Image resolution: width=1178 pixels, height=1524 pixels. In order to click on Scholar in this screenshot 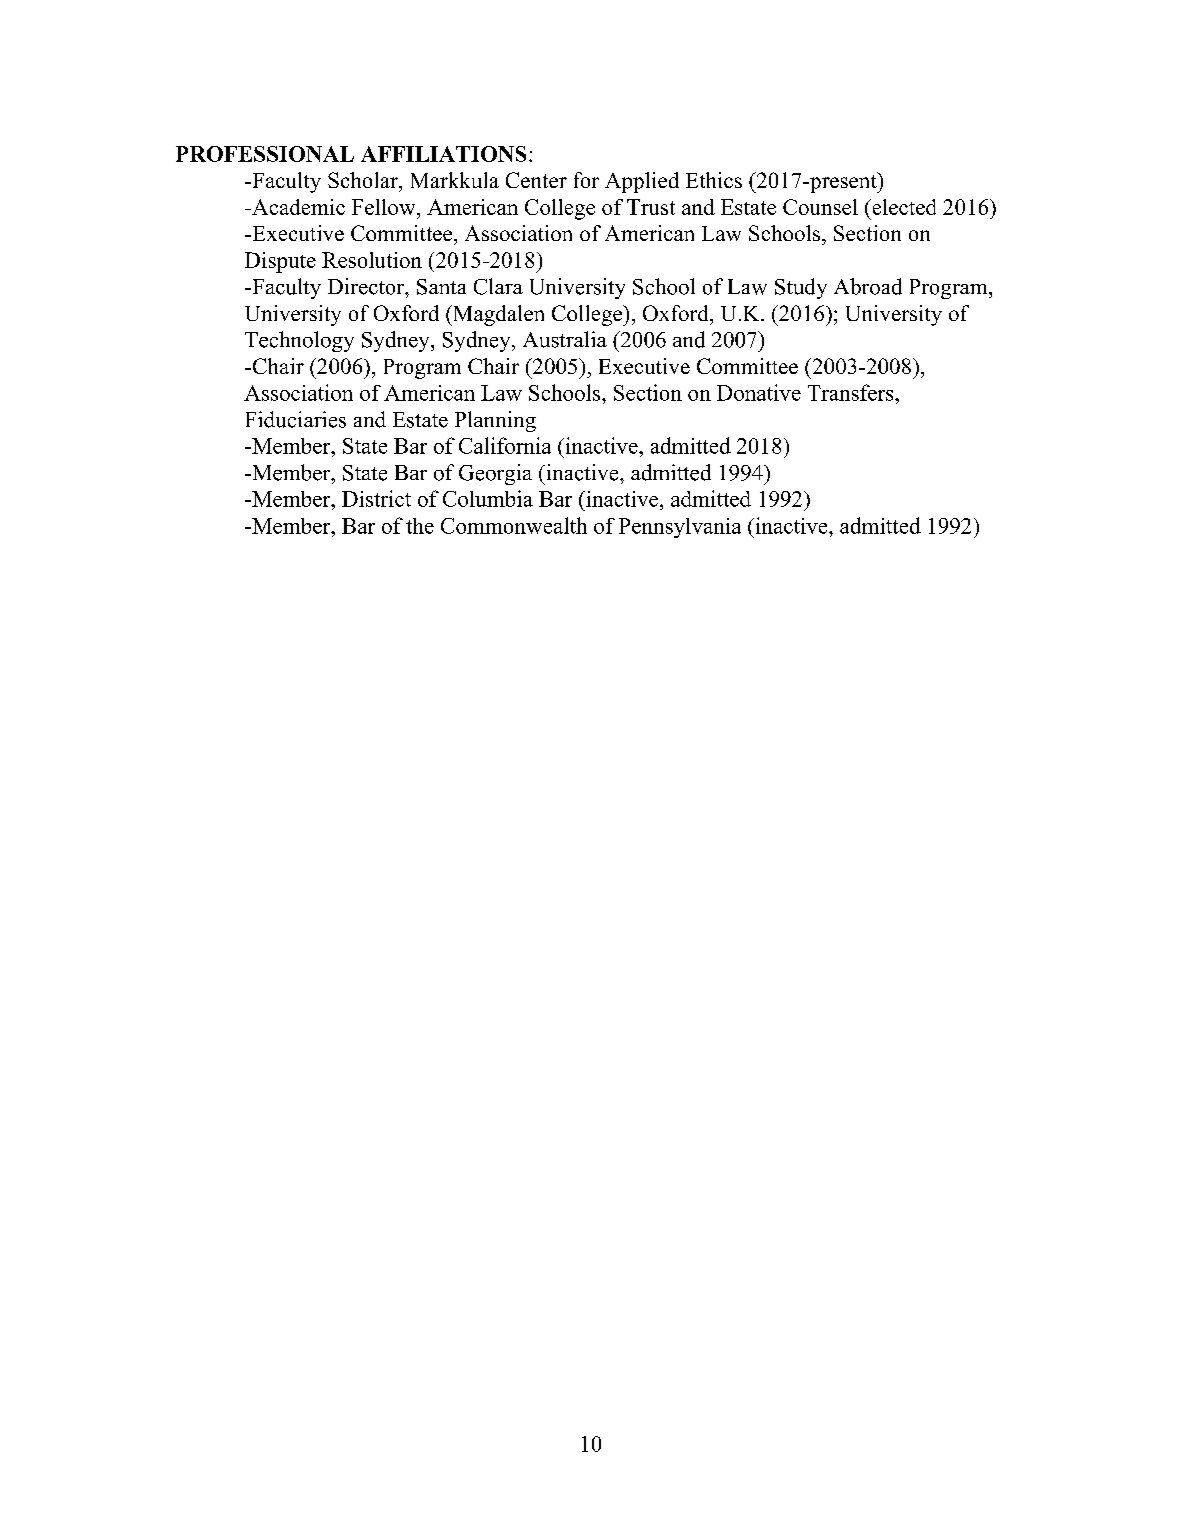, I will do `click(364, 180)`.
